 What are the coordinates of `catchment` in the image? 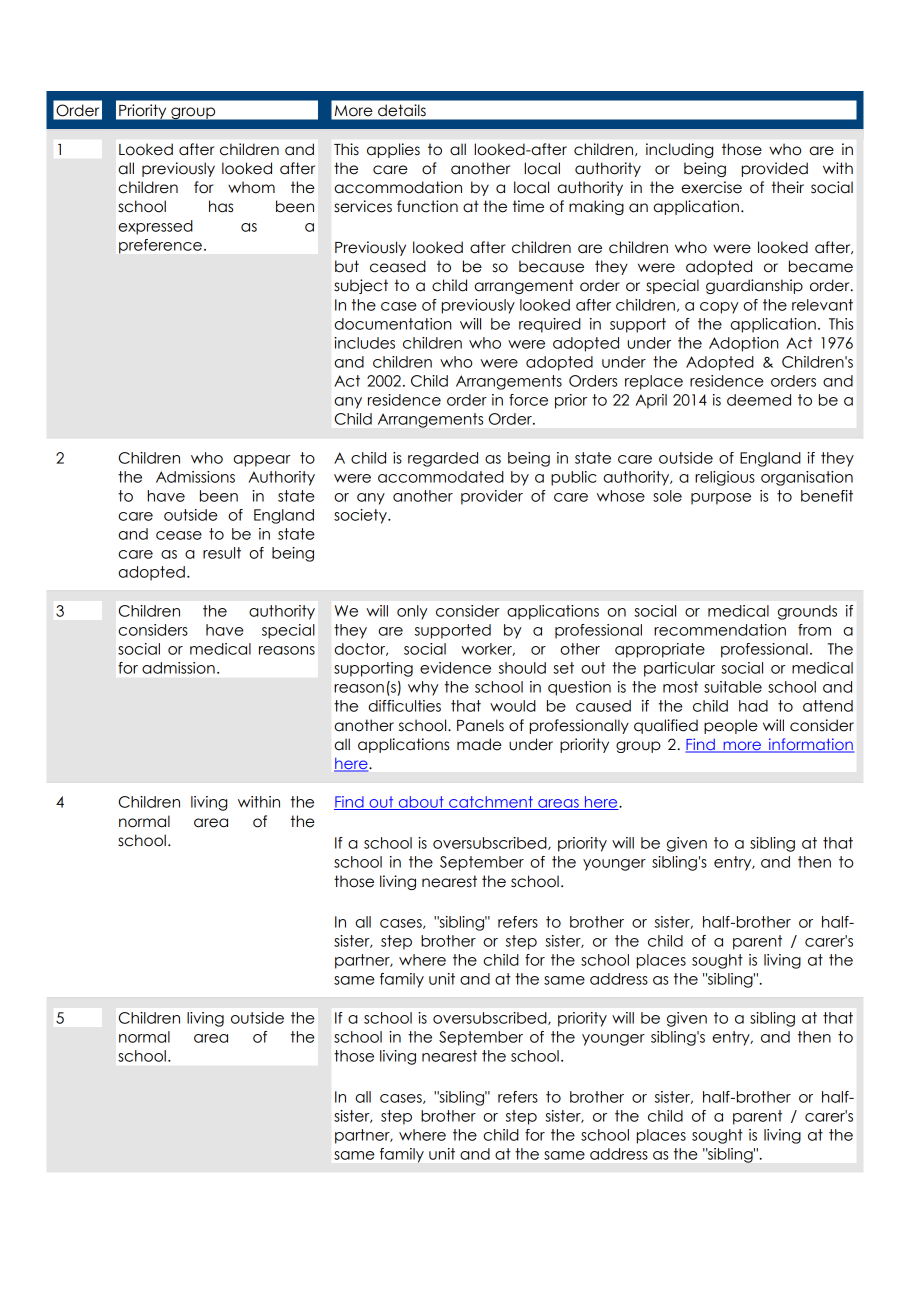 It's located at (491, 803).
